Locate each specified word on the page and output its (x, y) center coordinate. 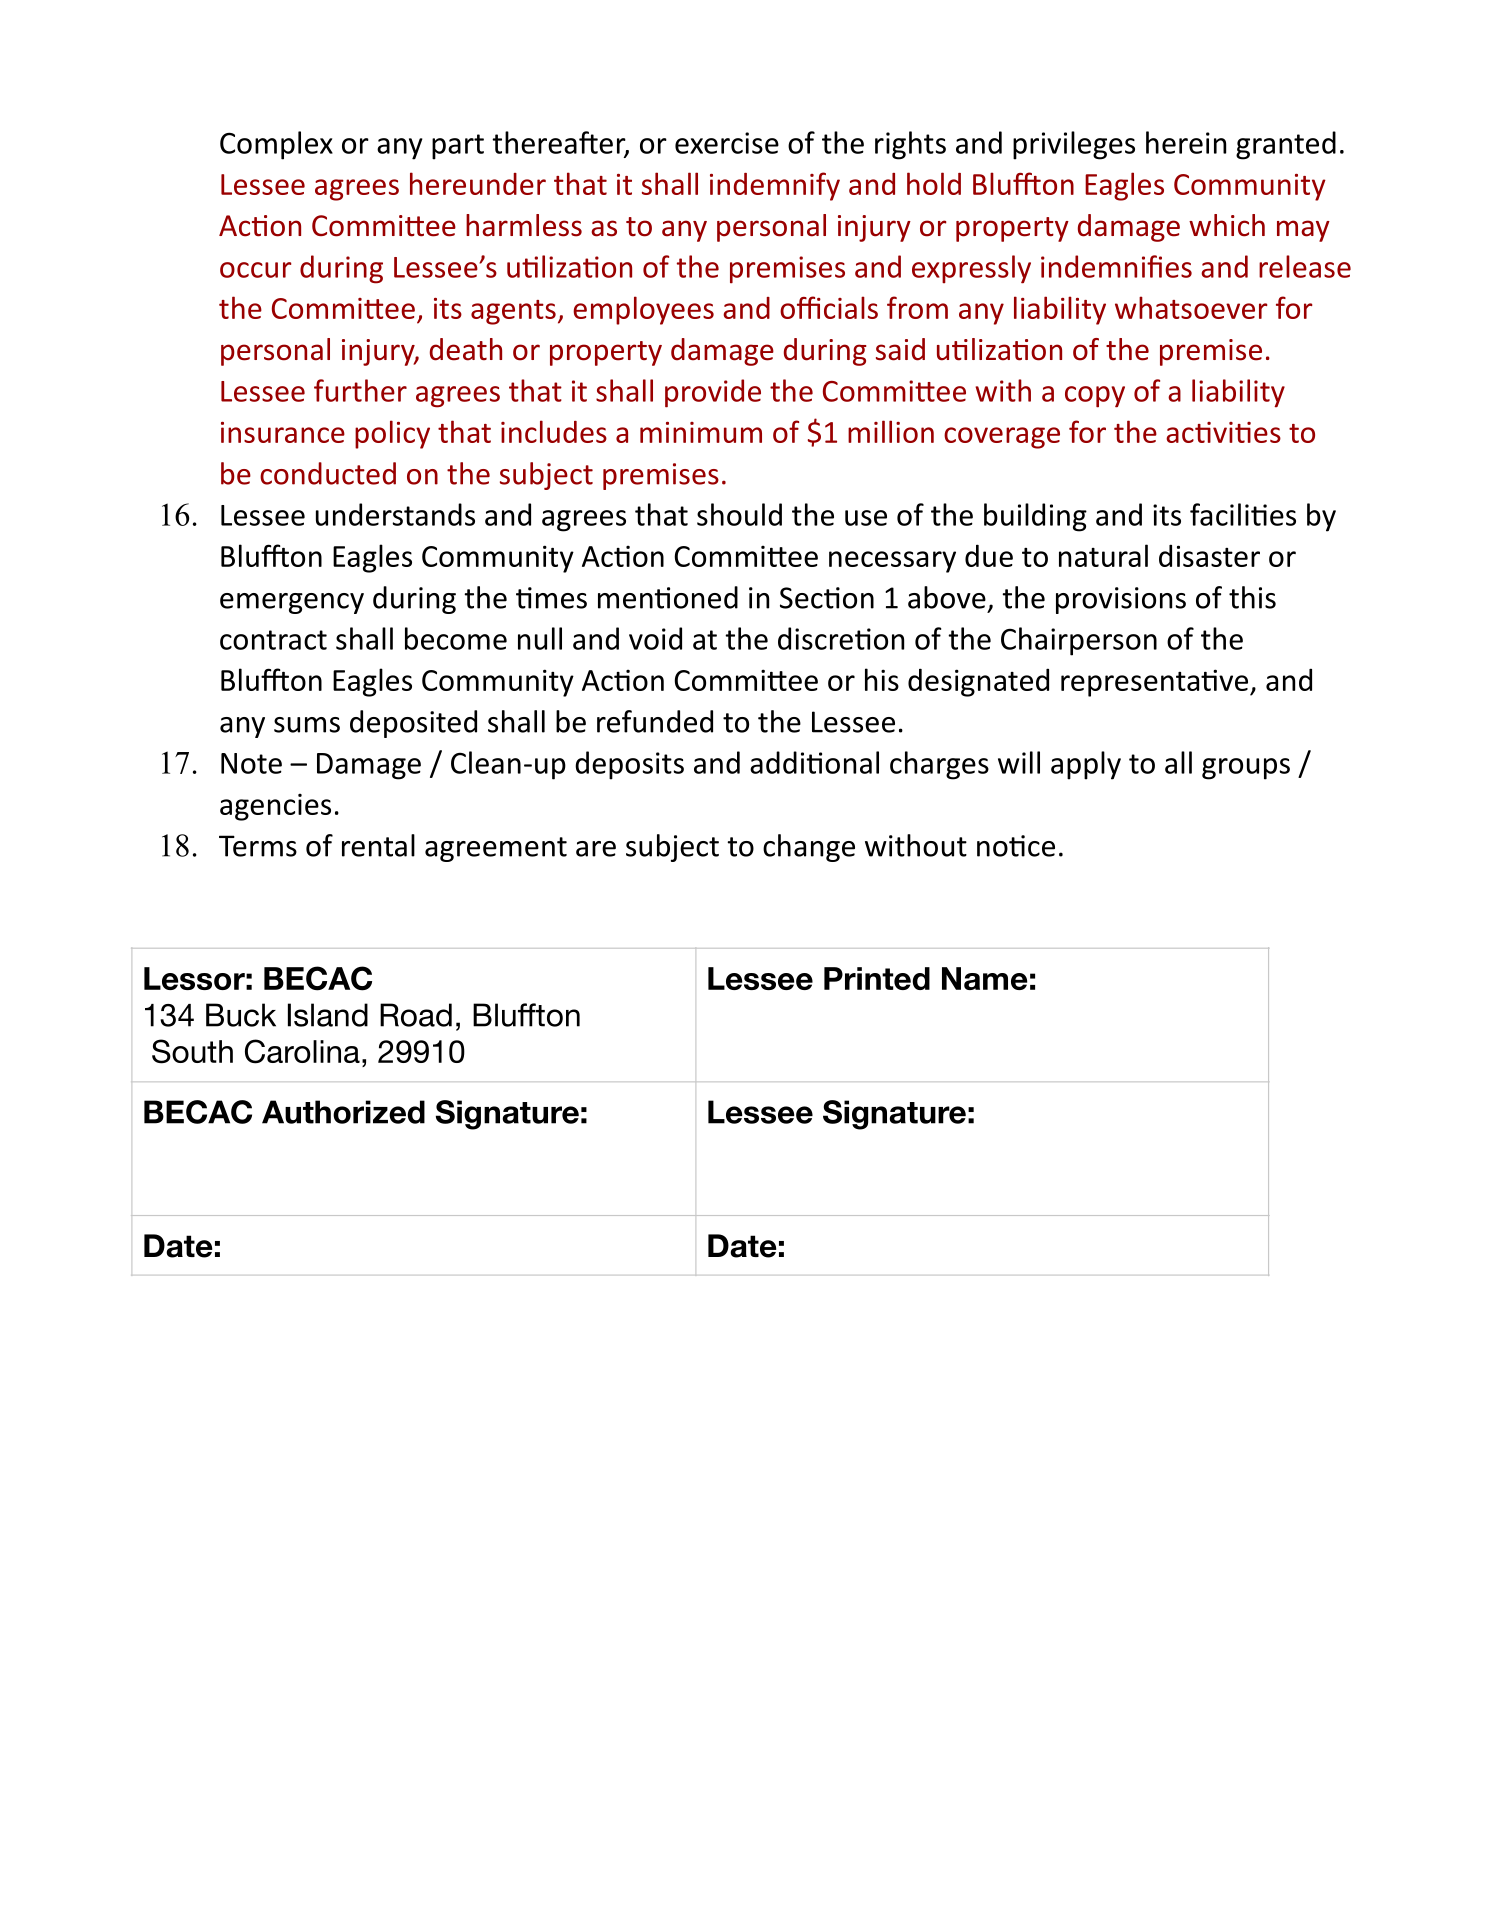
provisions (1121, 600)
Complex (276, 145)
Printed (877, 978)
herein (1186, 142)
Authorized (343, 1112)
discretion (841, 638)
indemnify (775, 186)
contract (273, 640)
